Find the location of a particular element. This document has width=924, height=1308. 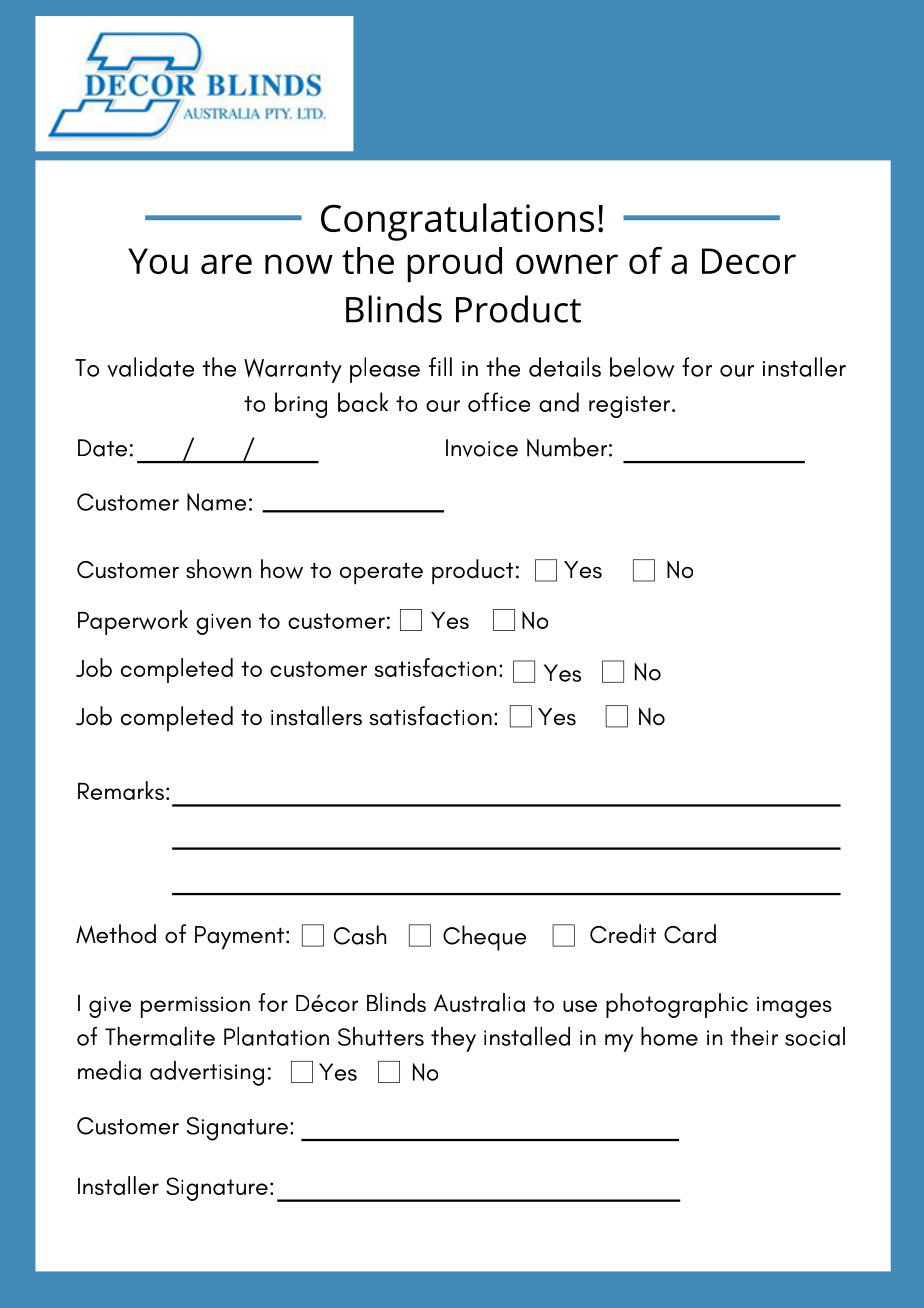

Decor is located at coordinates (749, 261).
